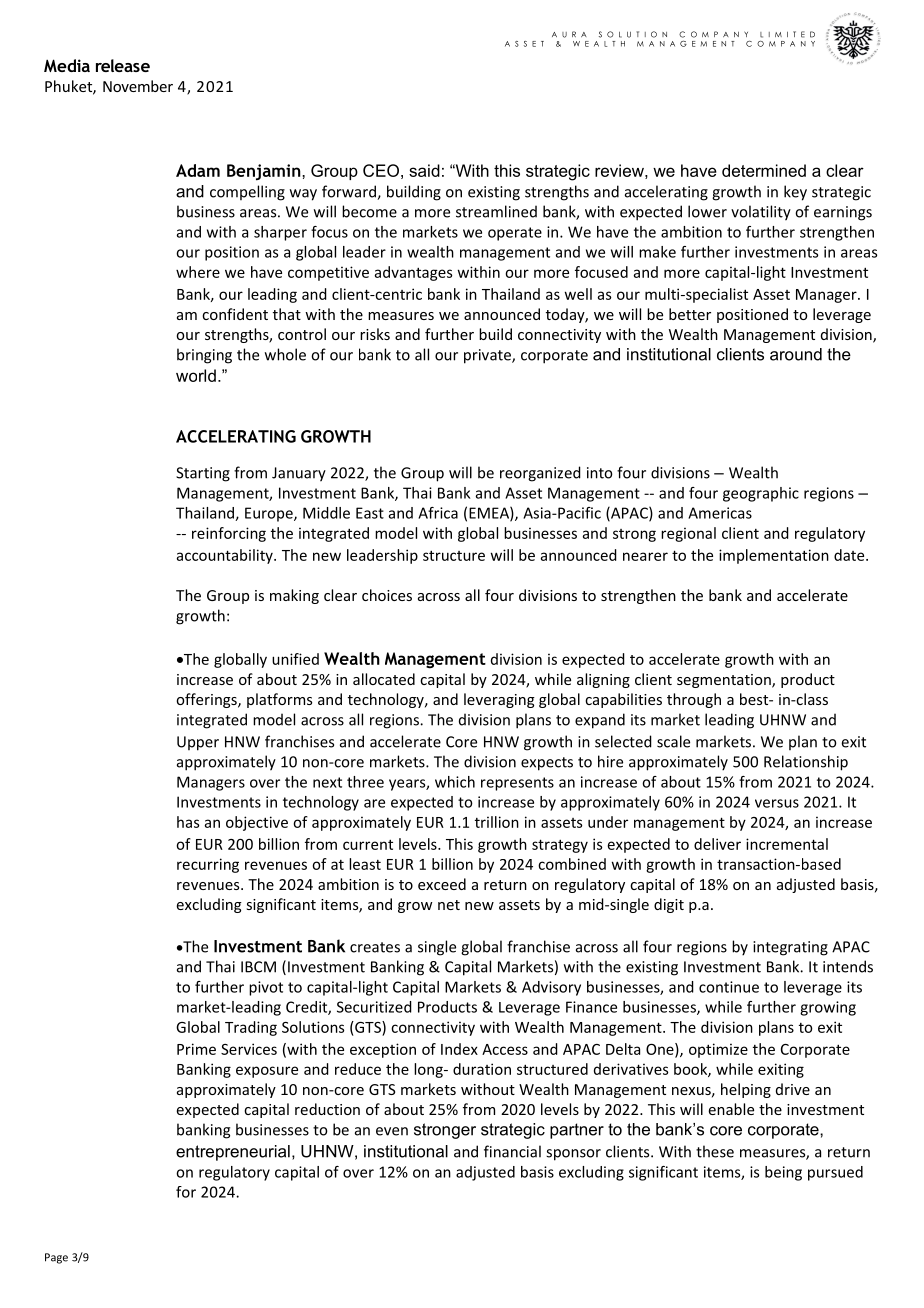 This document has width=924, height=1308. Describe the element at coordinates (138, 86) in the document. I see `November` at that location.
